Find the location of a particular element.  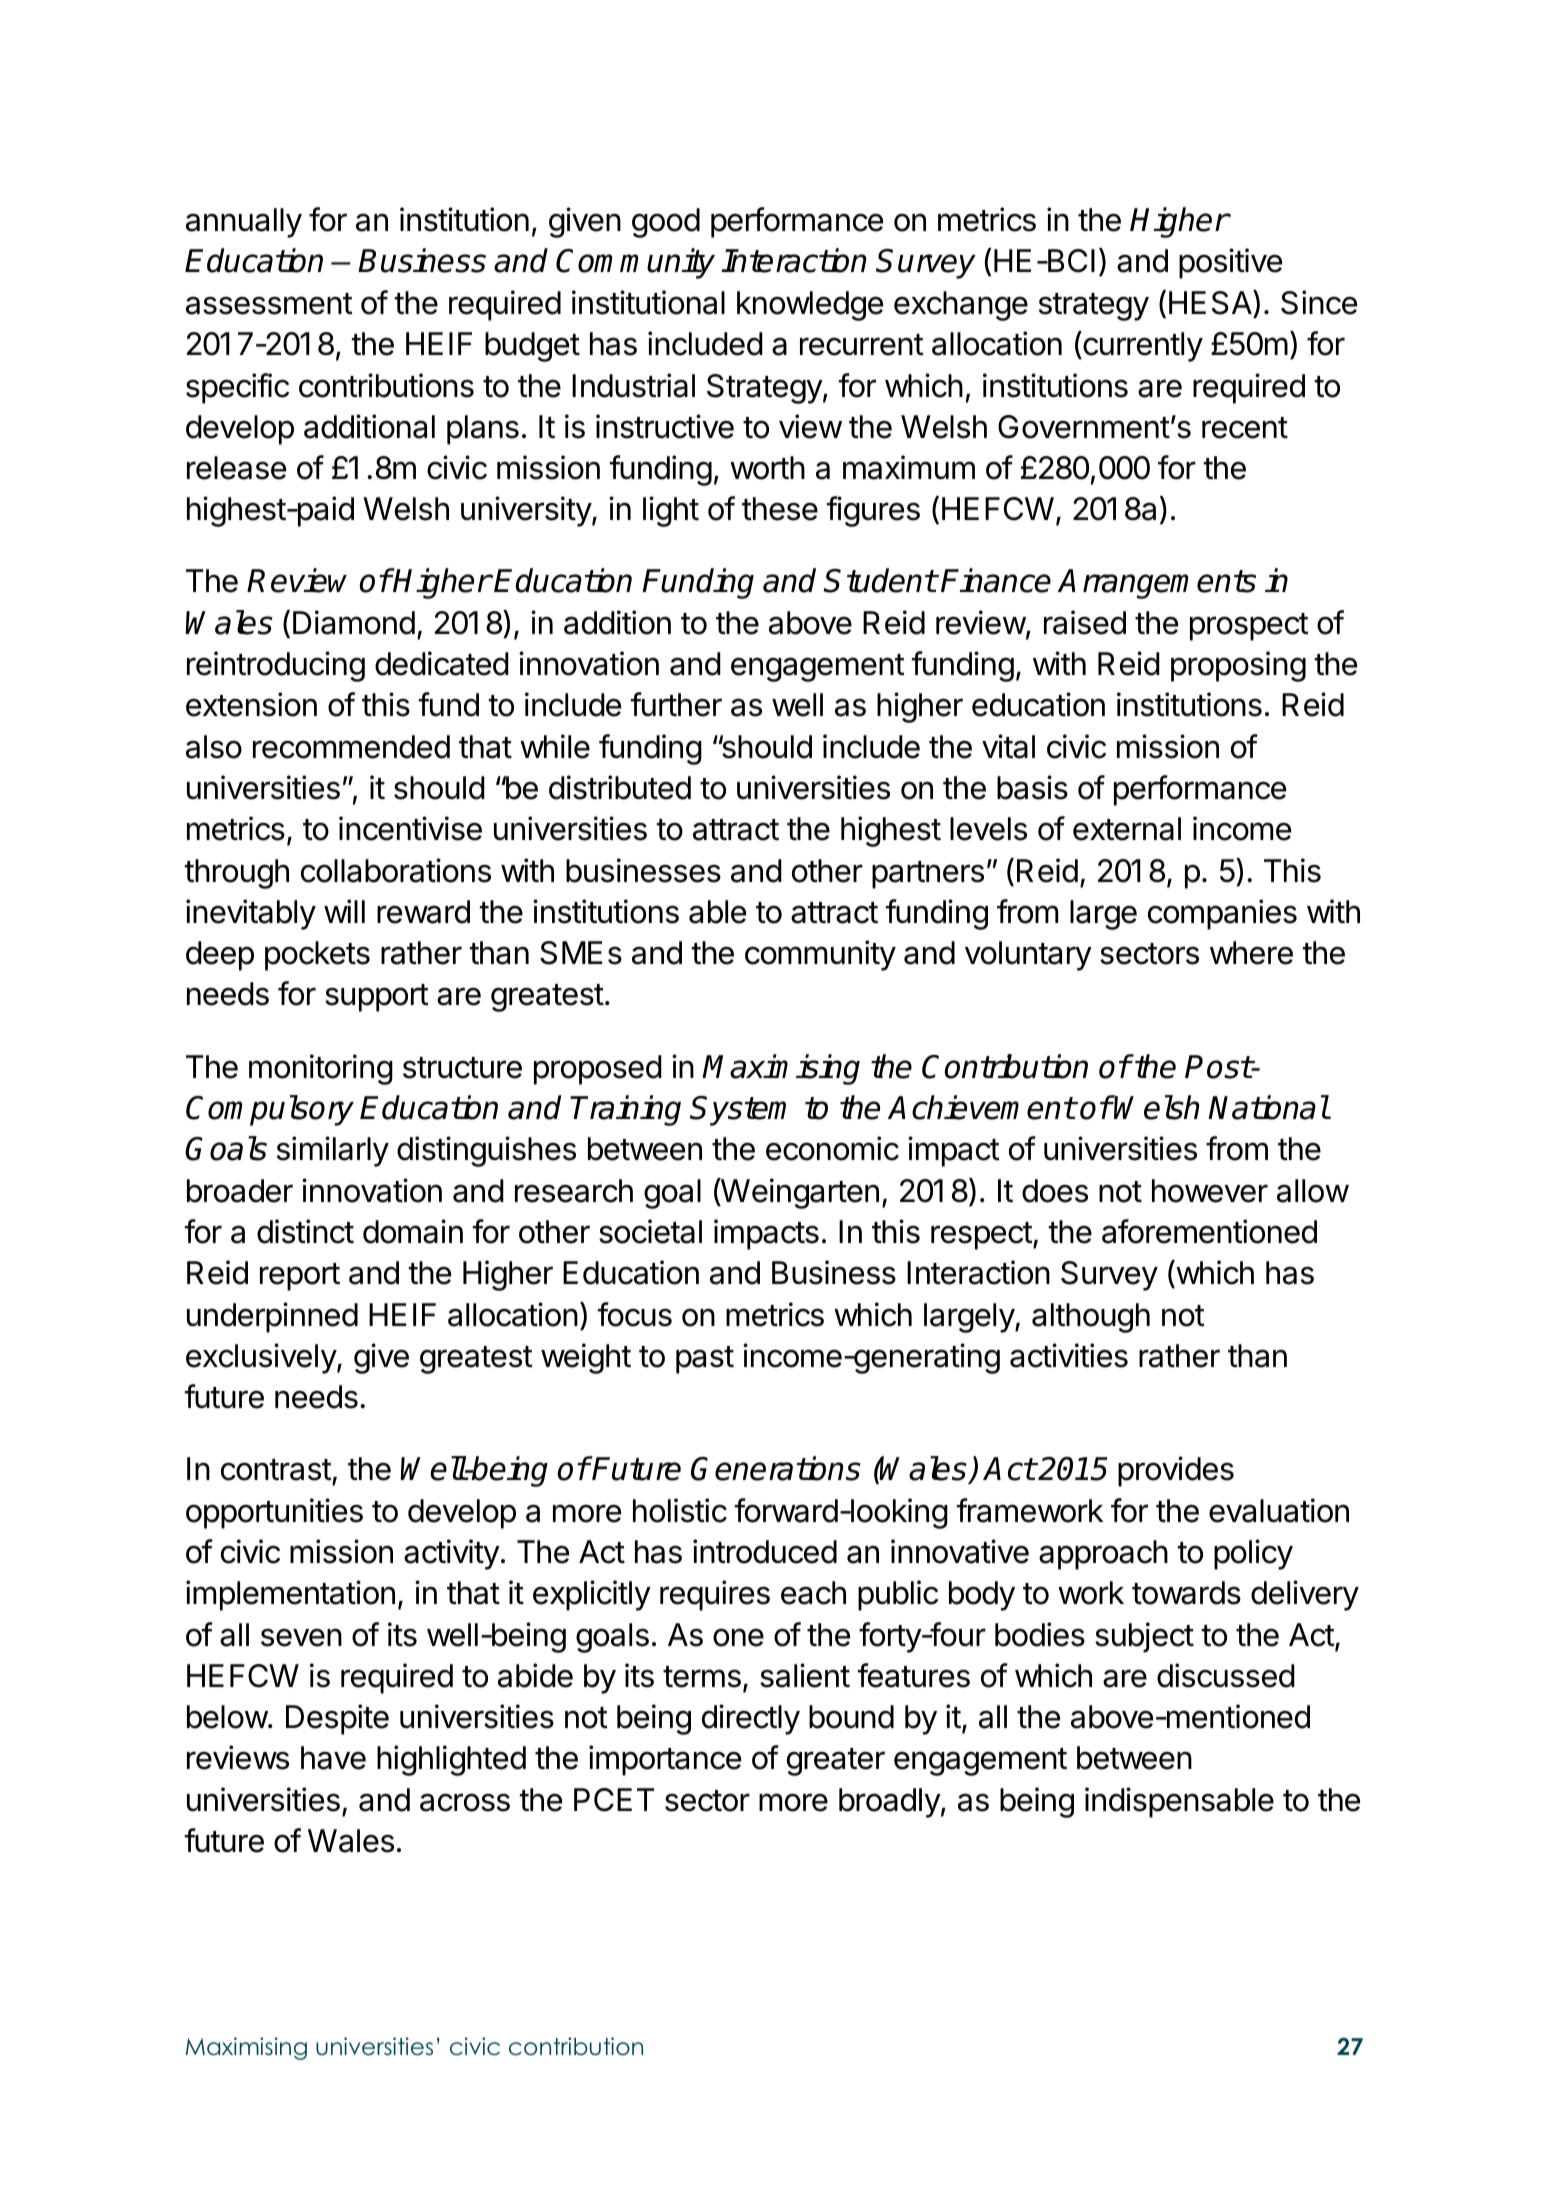

assessment is located at coordinates (269, 304).
